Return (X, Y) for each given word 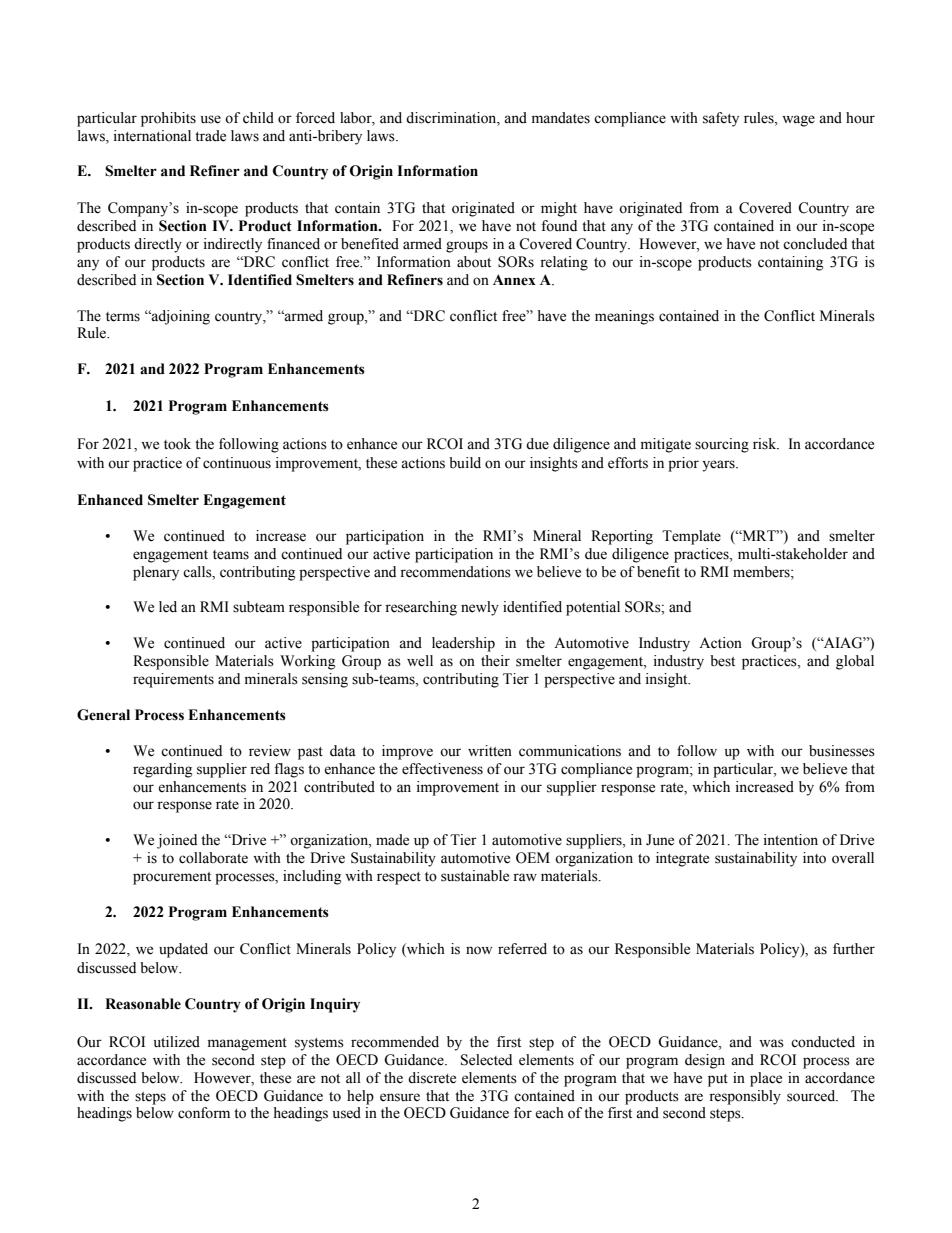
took (177, 444)
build (465, 463)
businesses (842, 751)
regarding (162, 770)
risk (766, 444)
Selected (486, 1060)
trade (210, 136)
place (766, 1079)
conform (204, 1113)
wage (798, 121)
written (490, 751)
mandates (561, 118)
